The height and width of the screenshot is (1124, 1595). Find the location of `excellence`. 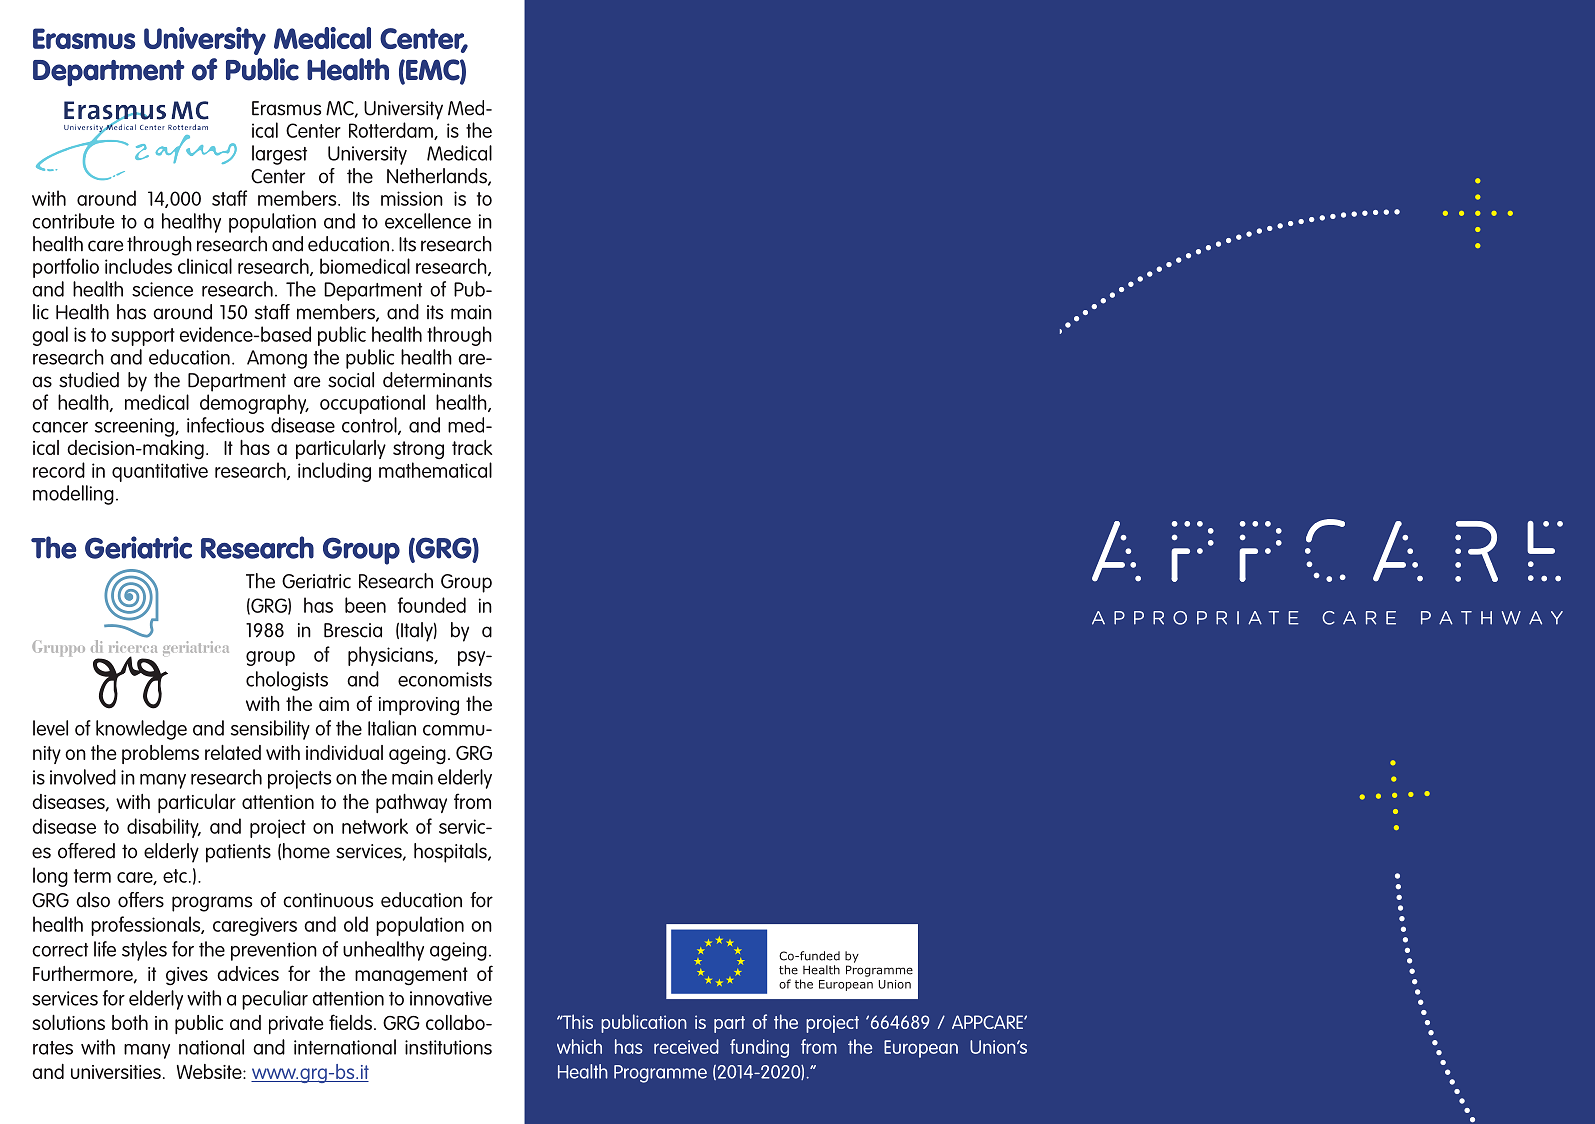

excellence is located at coordinates (428, 221).
